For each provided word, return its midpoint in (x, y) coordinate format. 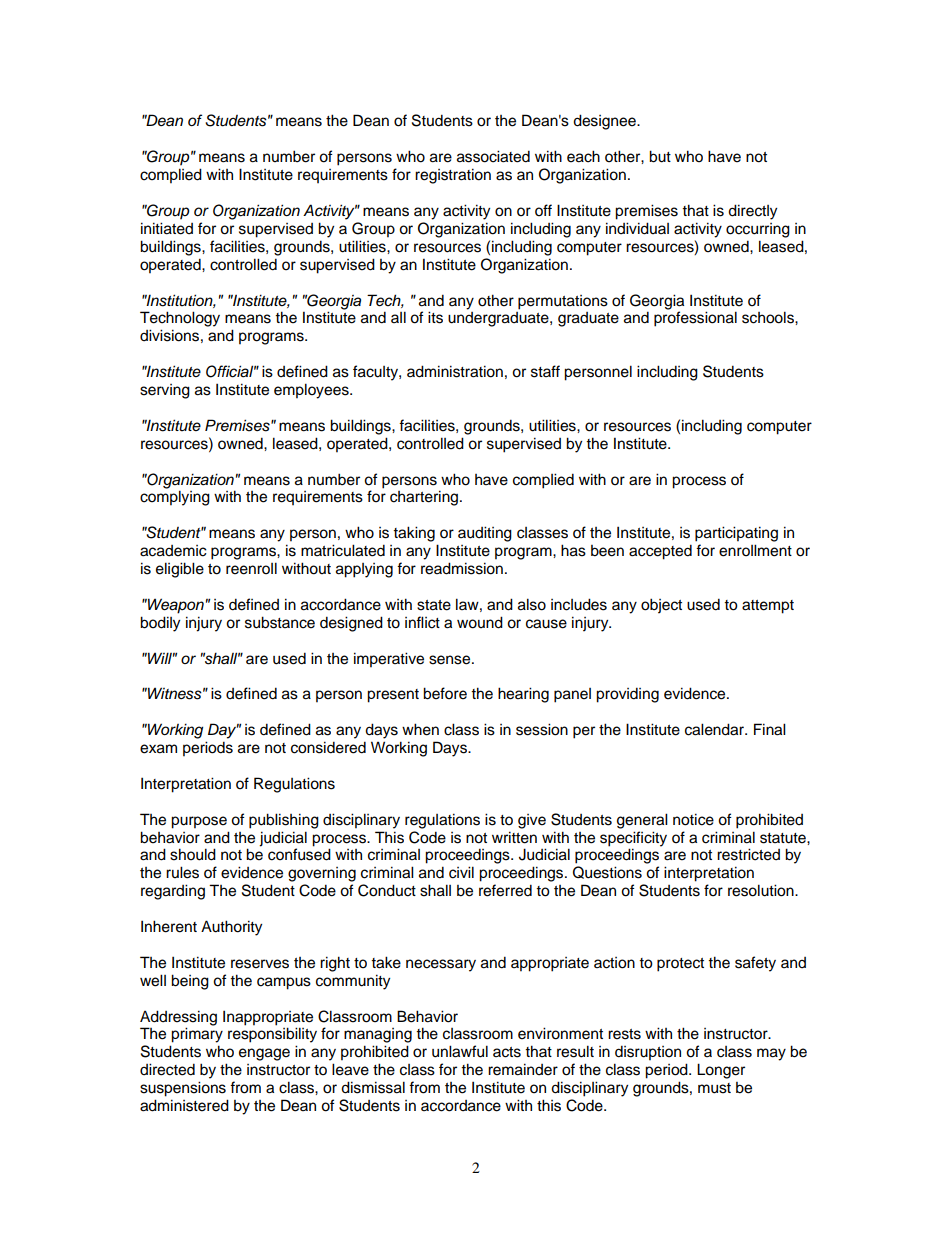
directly (752, 212)
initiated (167, 228)
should (193, 854)
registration (453, 176)
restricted (748, 854)
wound (480, 622)
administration (455, 371)
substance (280, 622)
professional (695, 319)
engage (264, 1054)
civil (461, 872)
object (661, 606)
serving (165, 391)
